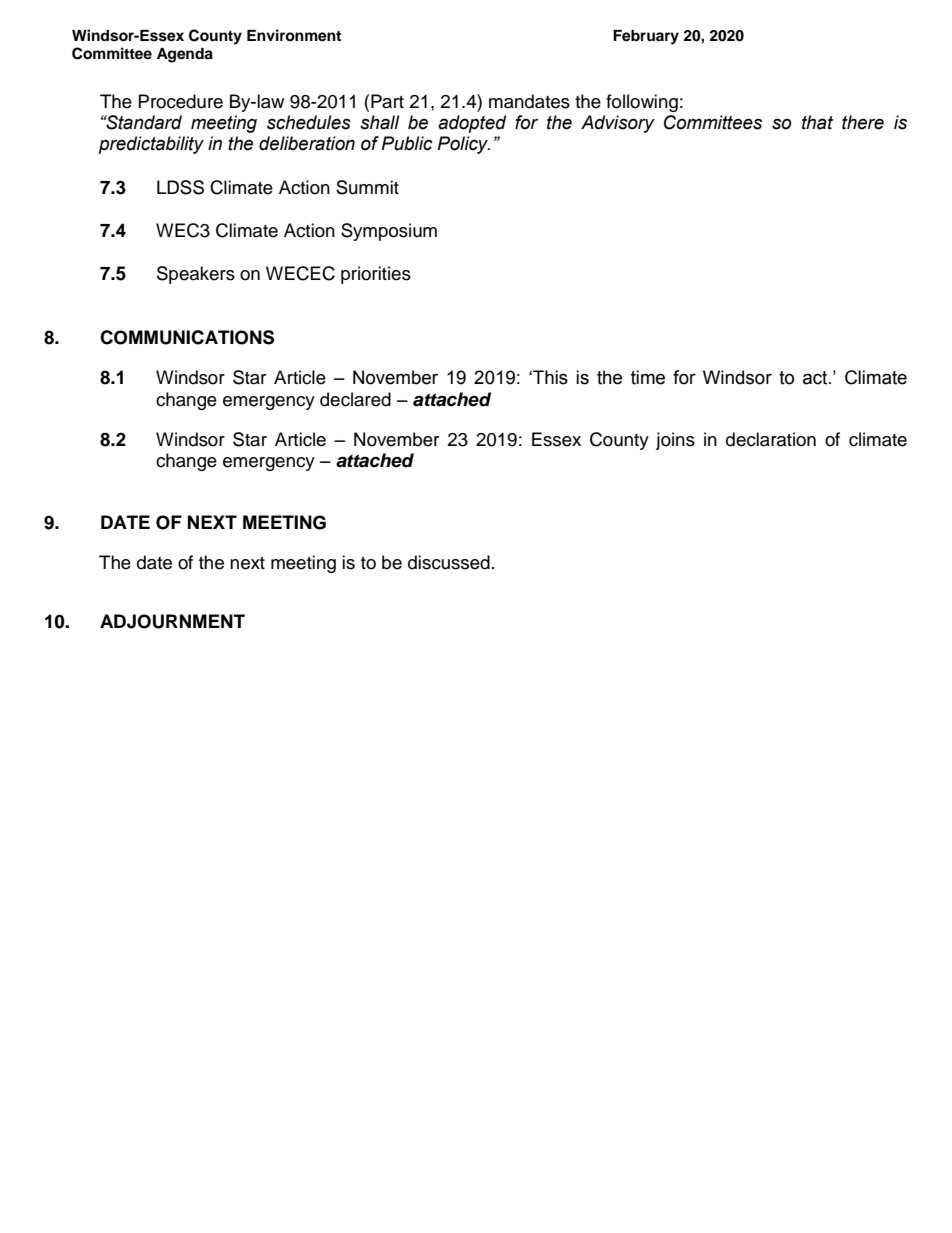  I want to click on ADJOURNMENT, so click(172, 621).
